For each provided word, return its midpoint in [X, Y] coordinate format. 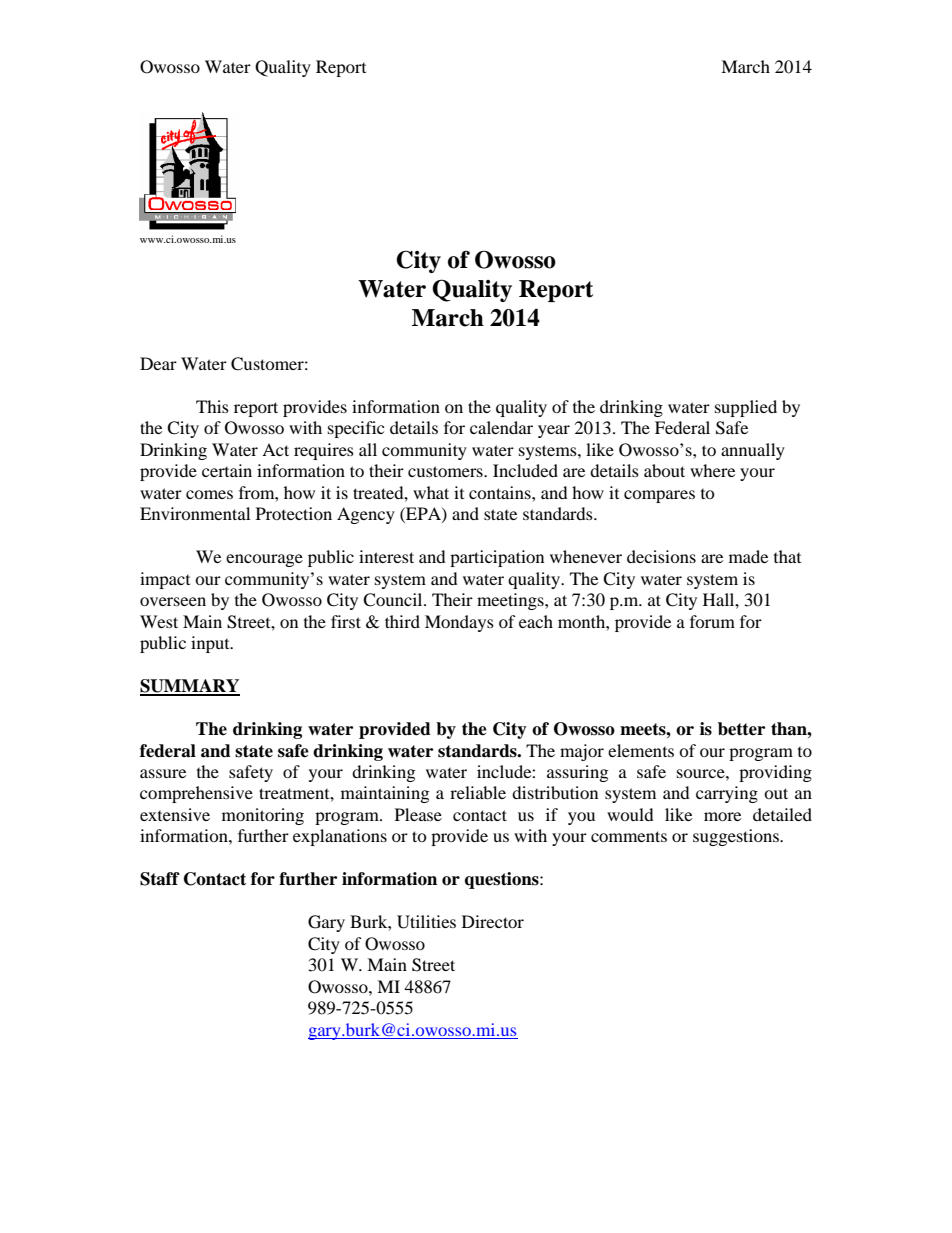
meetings [511, 601]
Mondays [459, 623]
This [212, 406]
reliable [478, 792]
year [554, 431]
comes [209, 494]
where [712, 470]
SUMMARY [190, 687]
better [741, 729]
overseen [173, 601]
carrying [727, 794]
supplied [746, 408]
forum [712, 621]
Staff [160, 879]
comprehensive [196, 794]
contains [501, 492]
